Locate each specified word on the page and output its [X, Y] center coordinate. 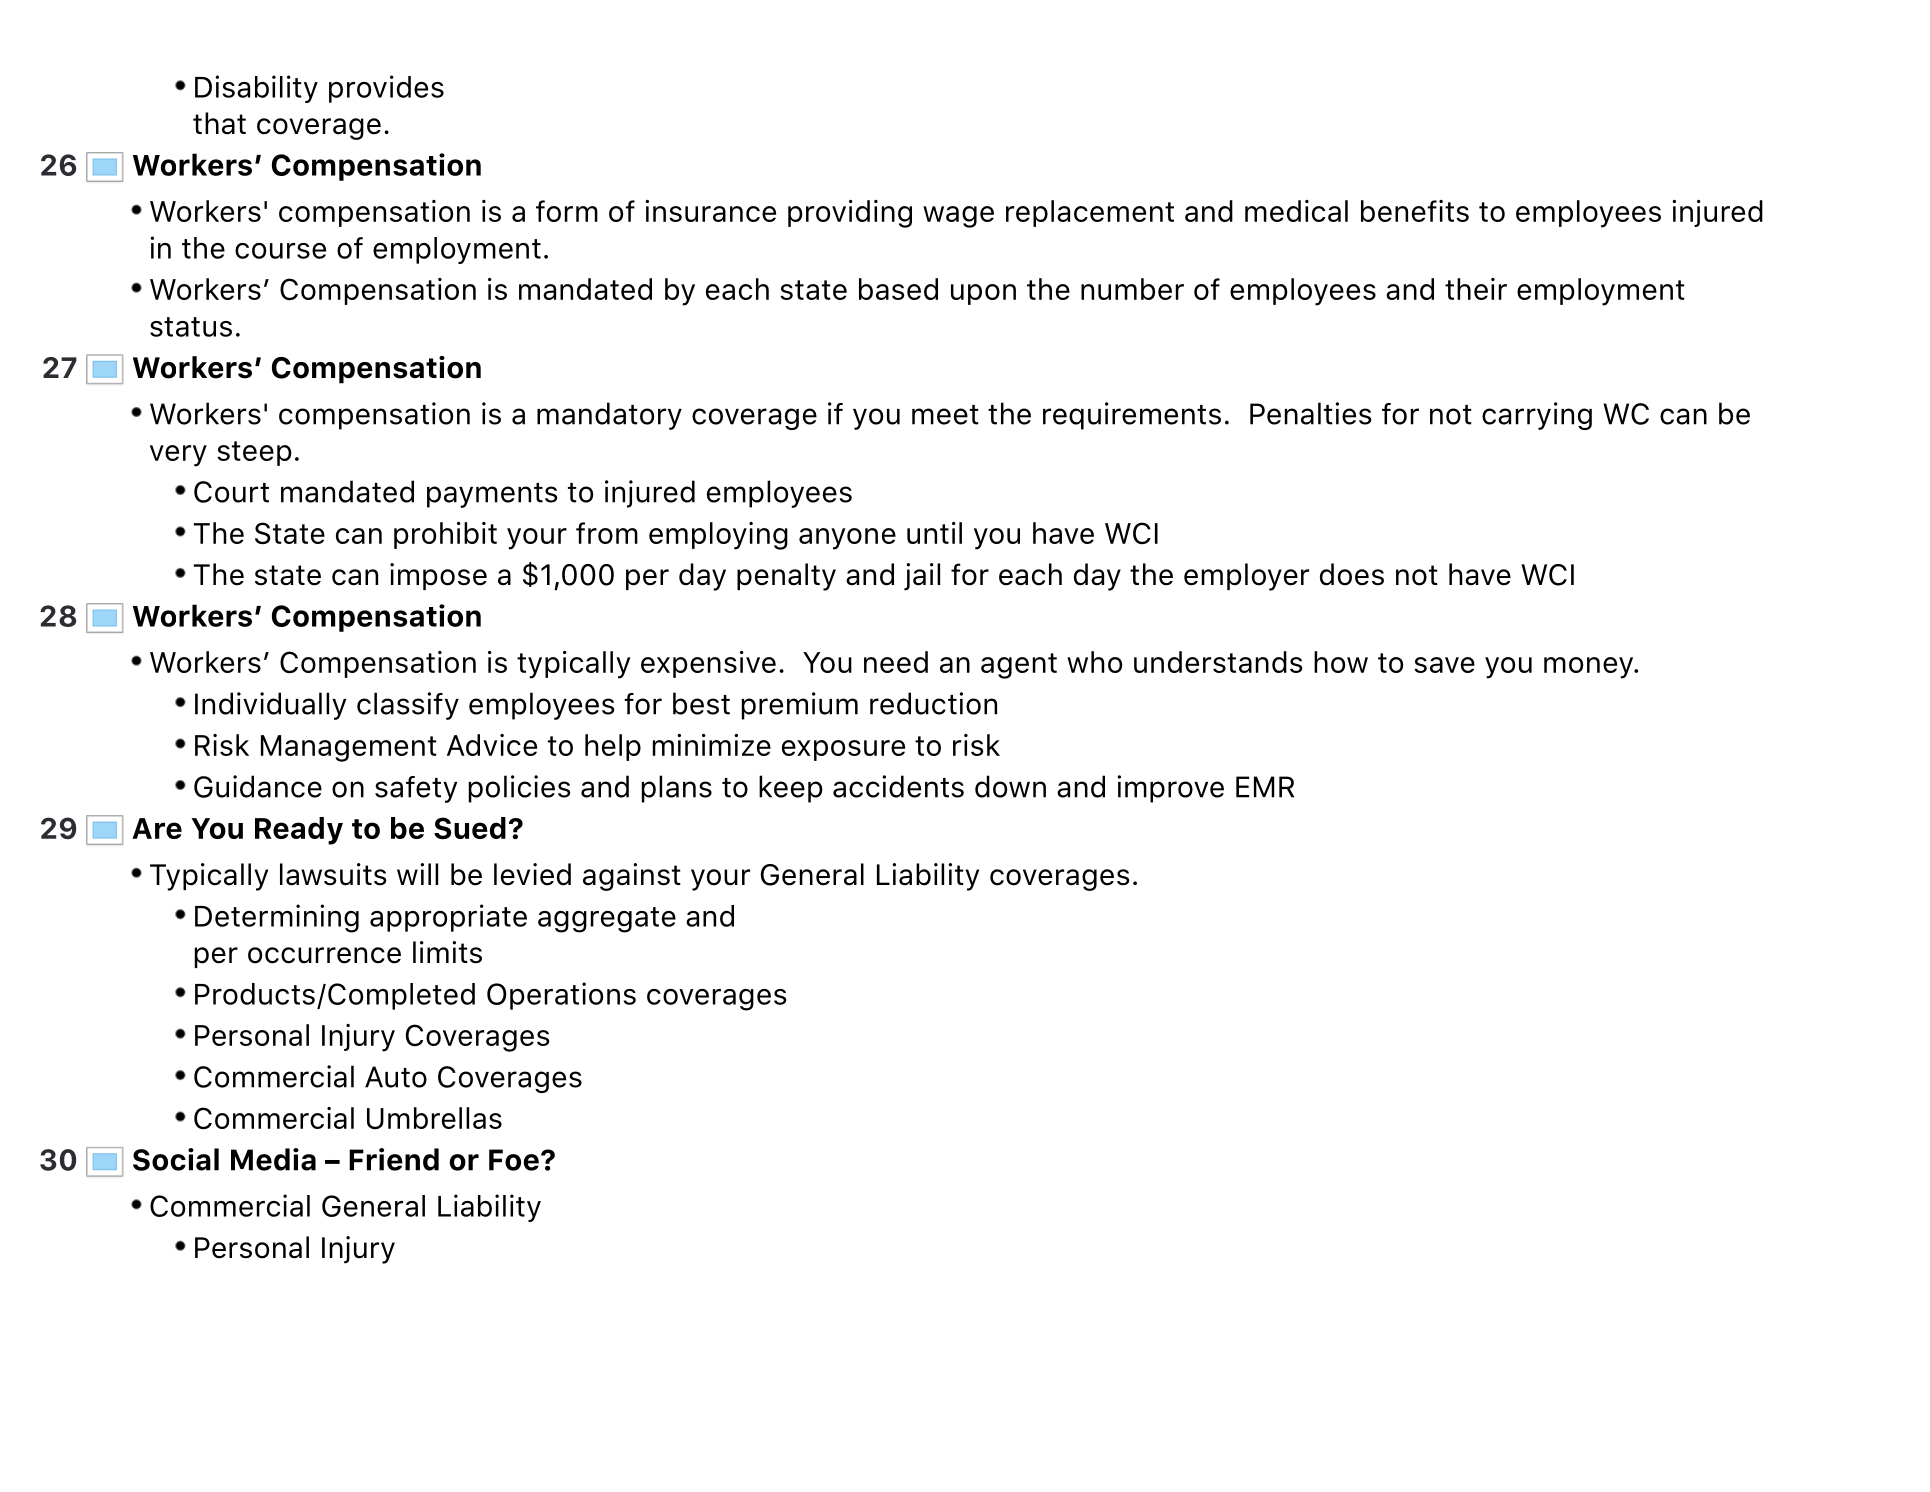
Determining [277, 918]
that [219, 123]
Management [349, 748]
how [1341, 662]
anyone [847, 539]
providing [850, 214]
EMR [1265, 787]
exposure [843, 750]
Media [273, 1159]
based [898, 289]
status [191, 327]
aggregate [607, 920]
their [1476, 289]
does [1352, 574]
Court [231, 492]
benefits [1415, 211]
